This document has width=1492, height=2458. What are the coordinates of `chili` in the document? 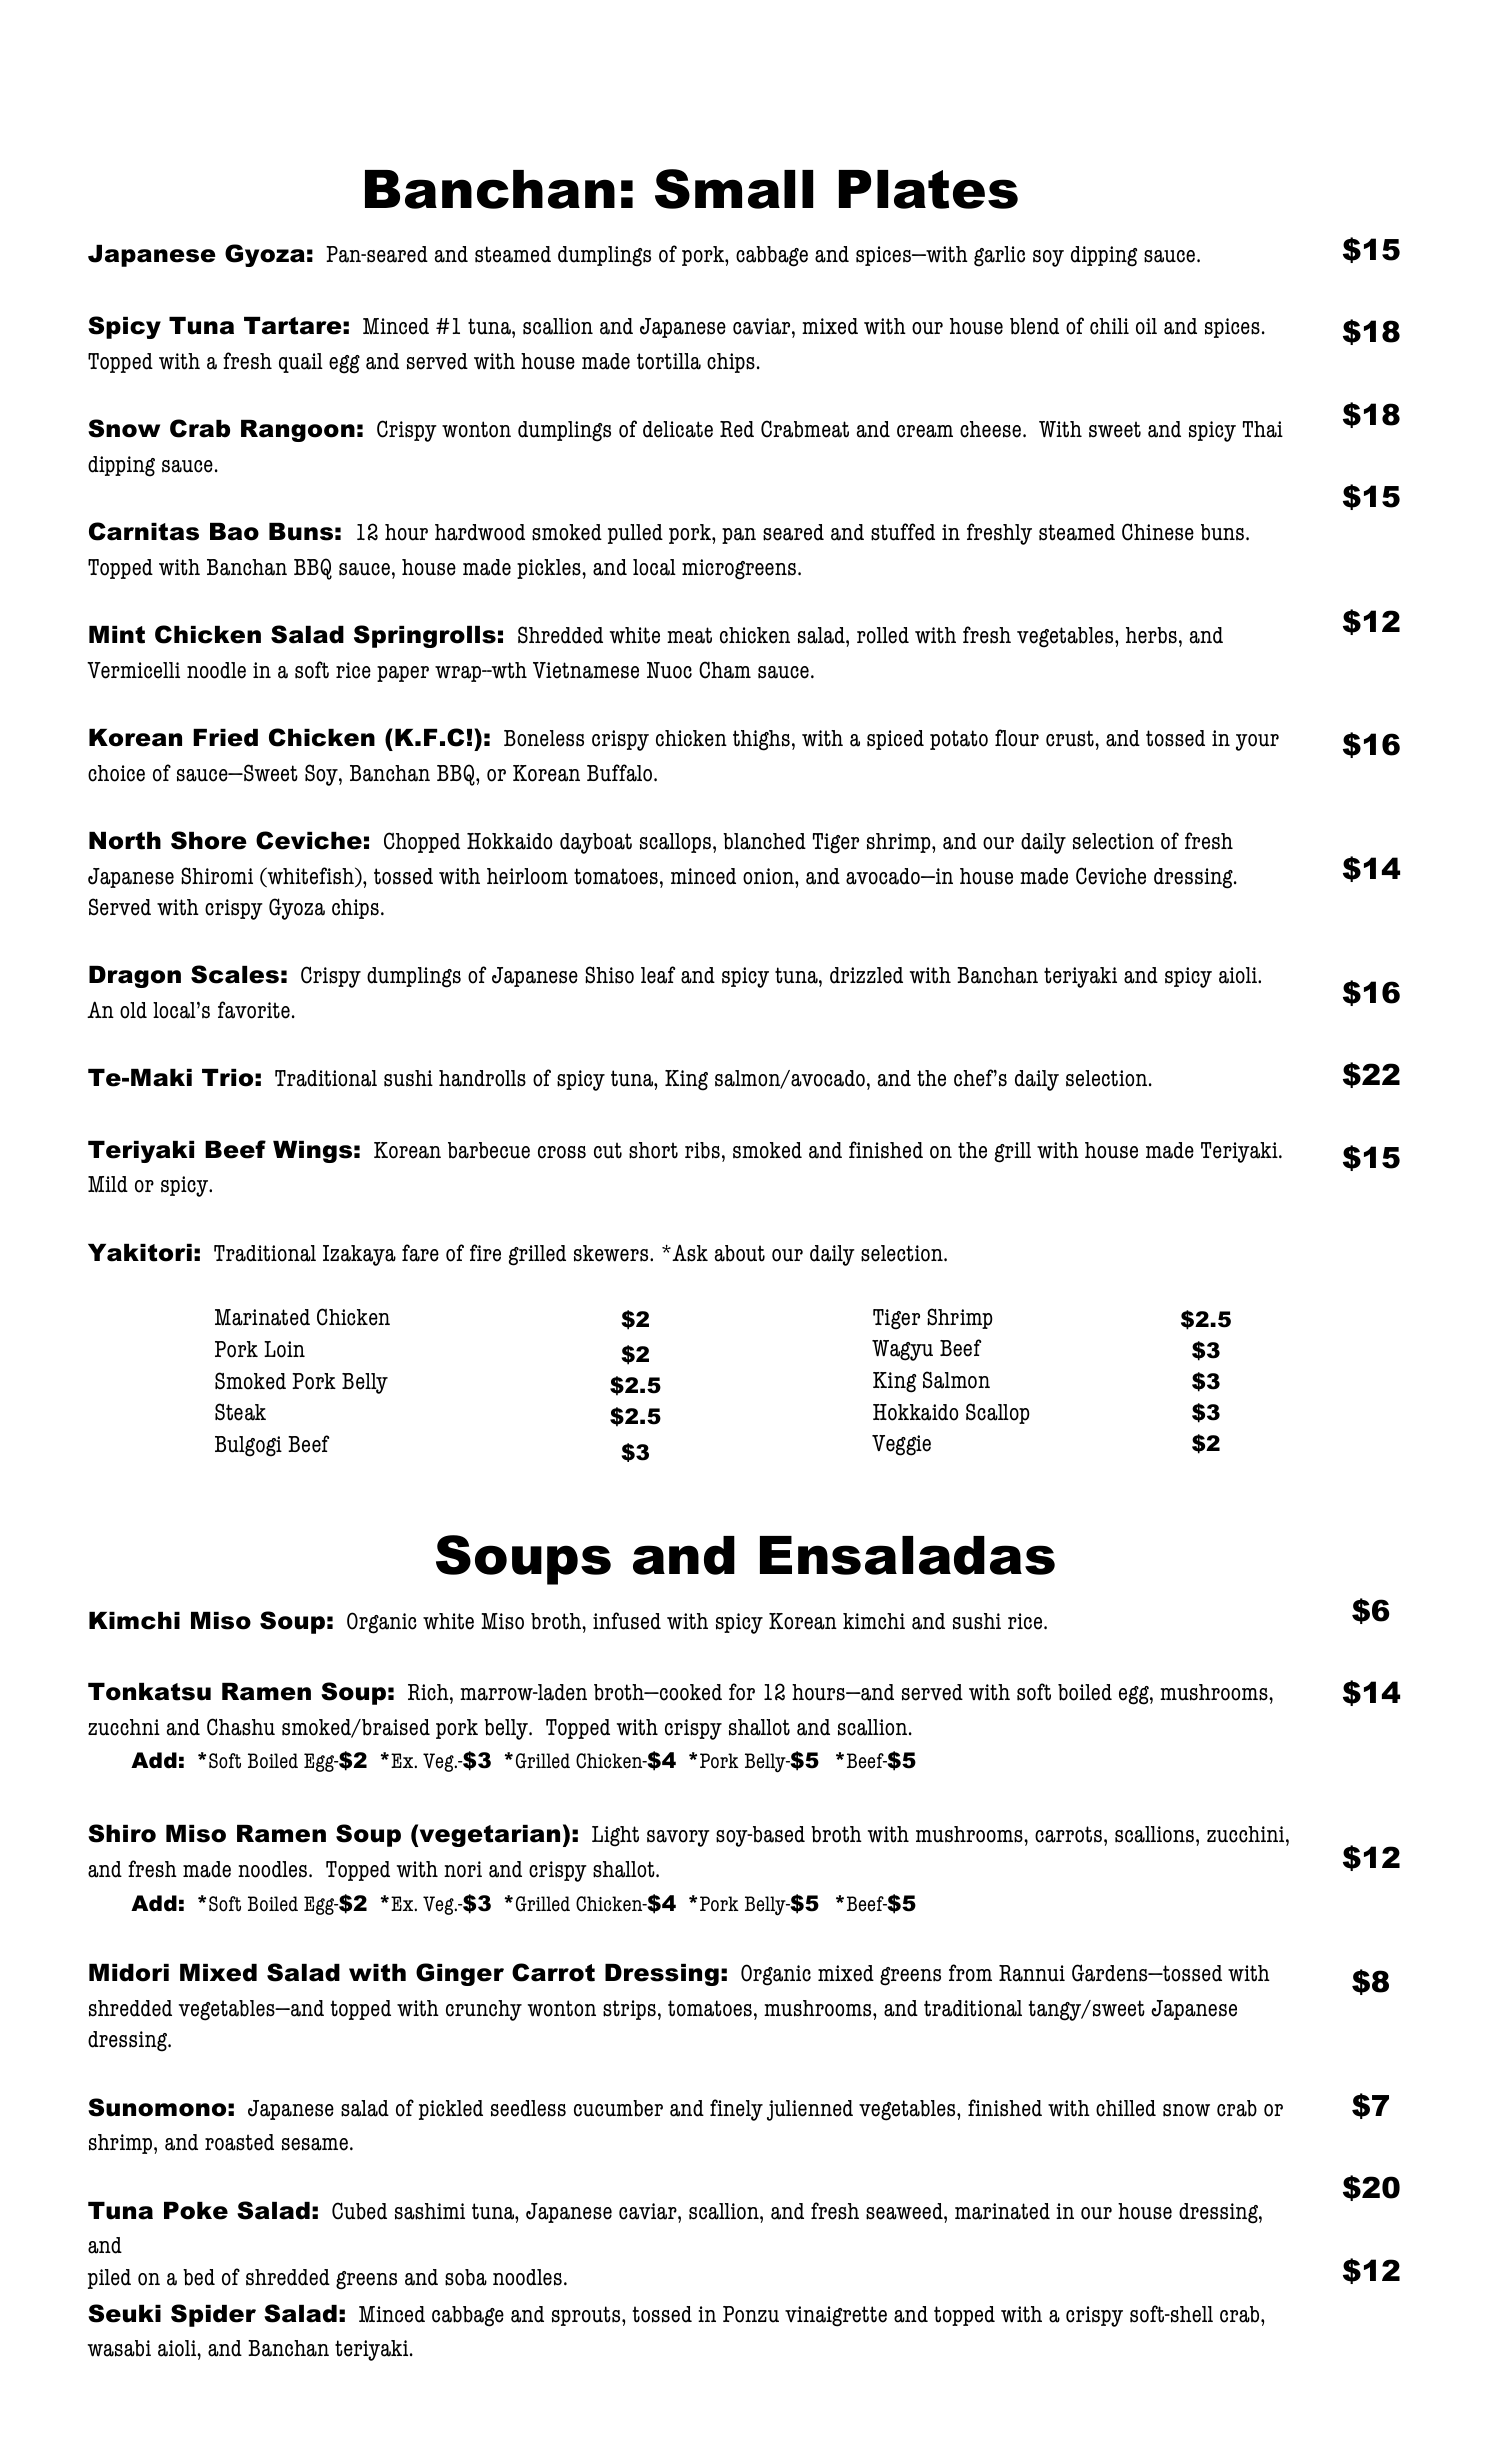 It's located at (1109, 326).
